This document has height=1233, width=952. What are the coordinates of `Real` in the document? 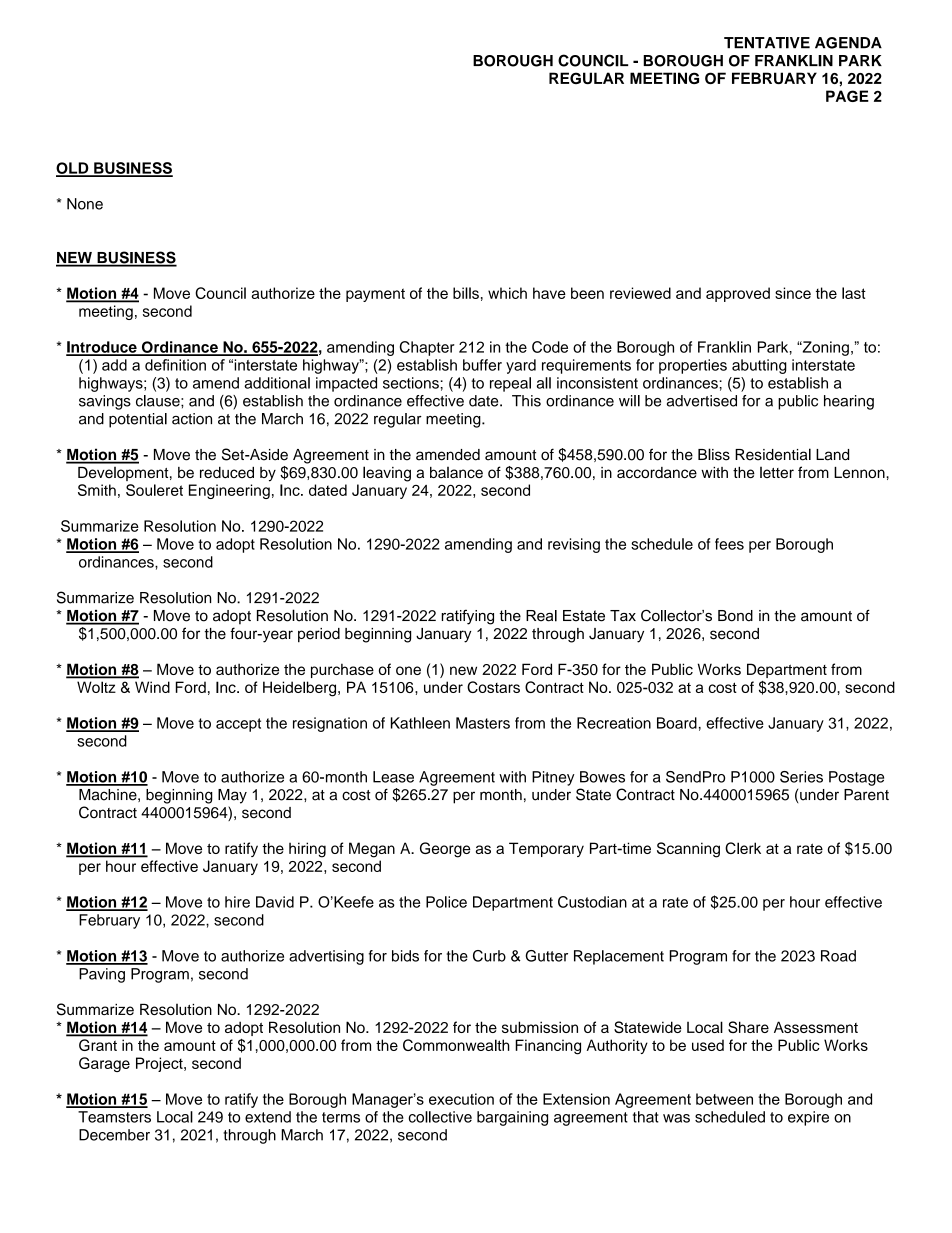 It's located at (541, 616).
